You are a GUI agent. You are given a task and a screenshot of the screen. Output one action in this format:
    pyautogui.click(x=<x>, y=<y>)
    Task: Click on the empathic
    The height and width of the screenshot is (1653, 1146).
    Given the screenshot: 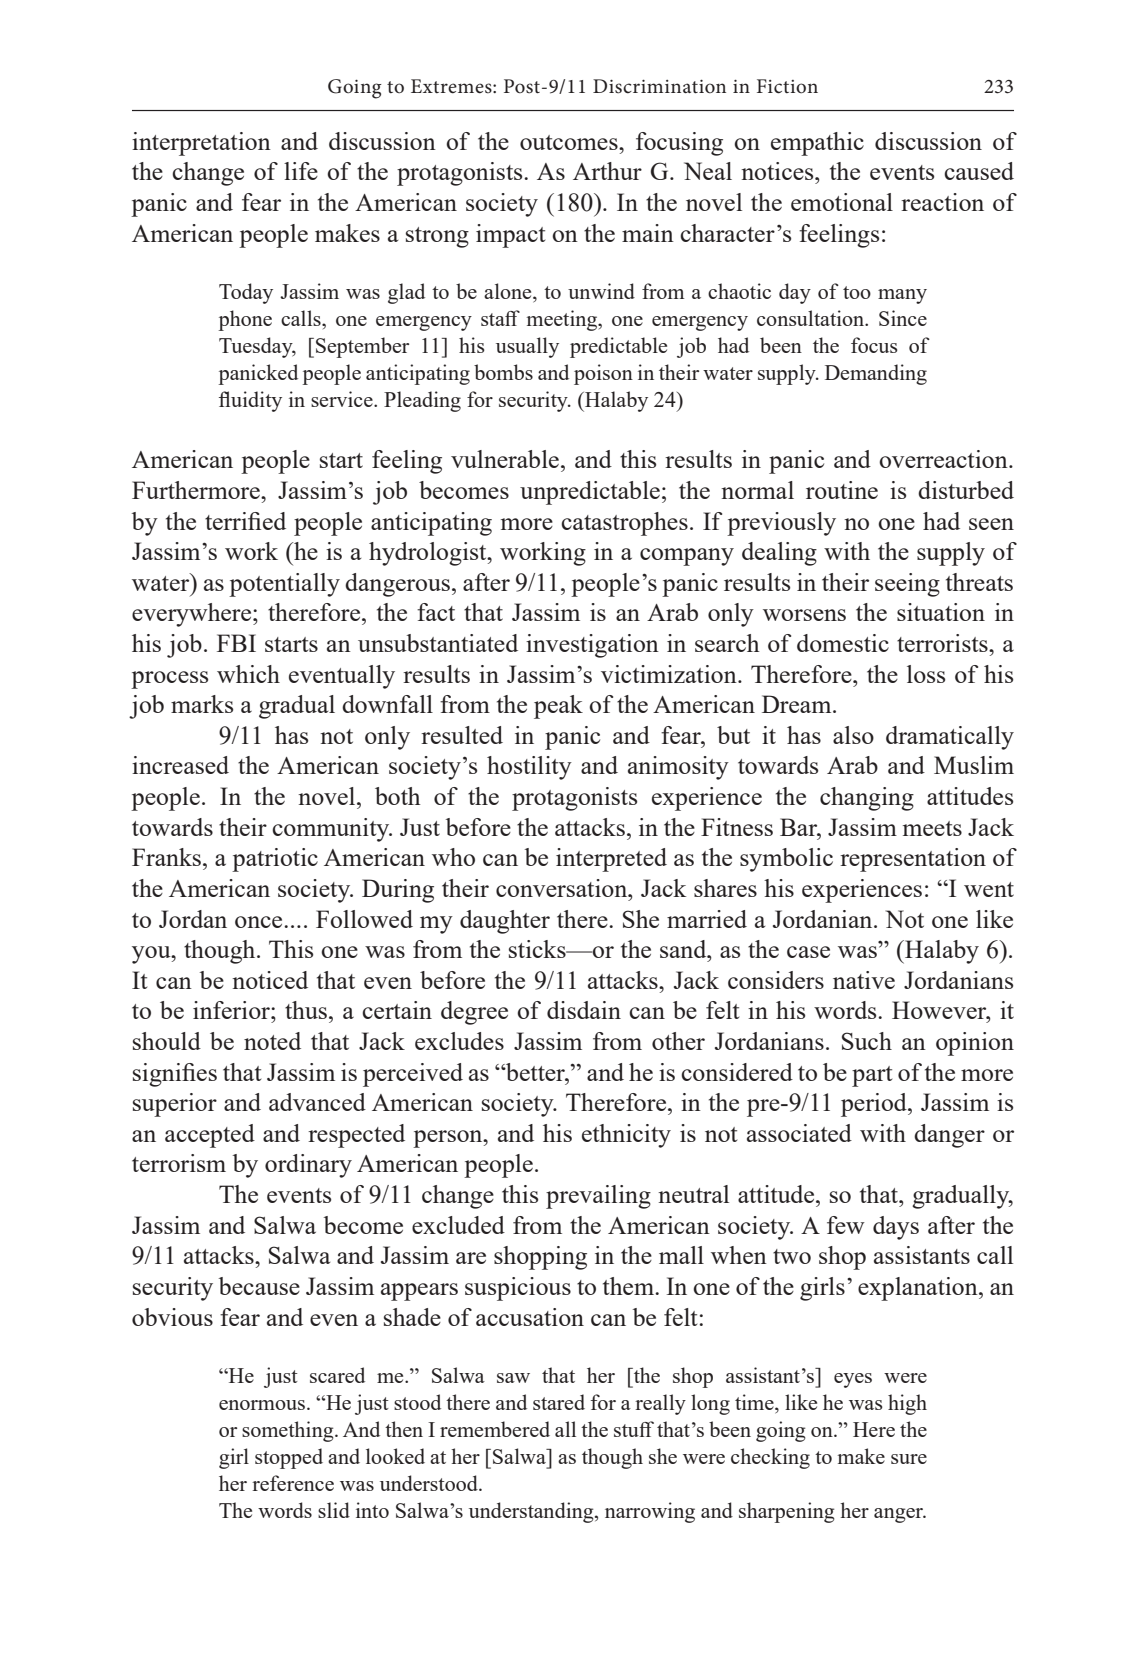 What is the action you would take?
    pyautogui.click(x=817, y=144)
